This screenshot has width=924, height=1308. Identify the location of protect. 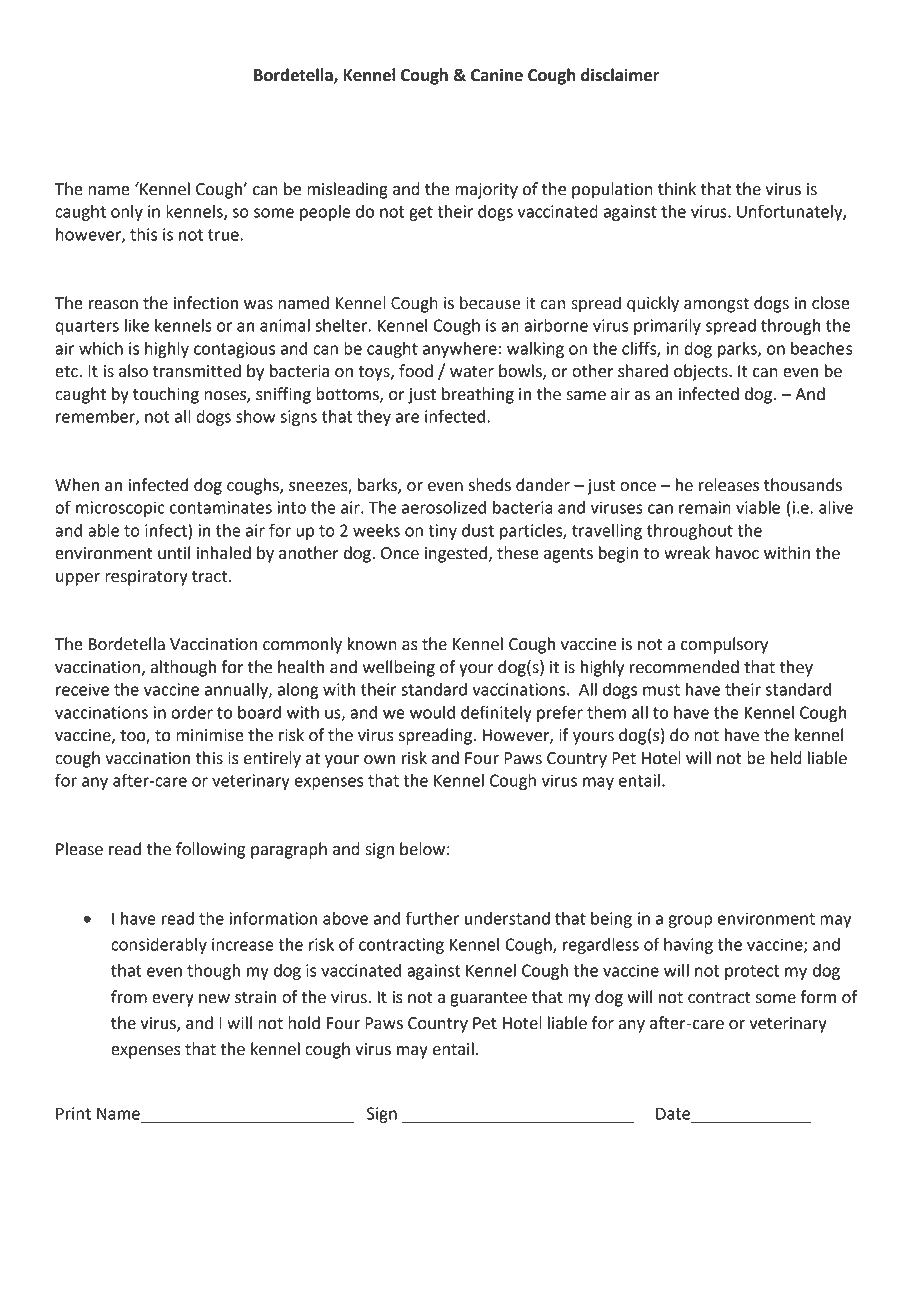
(752, 972).
